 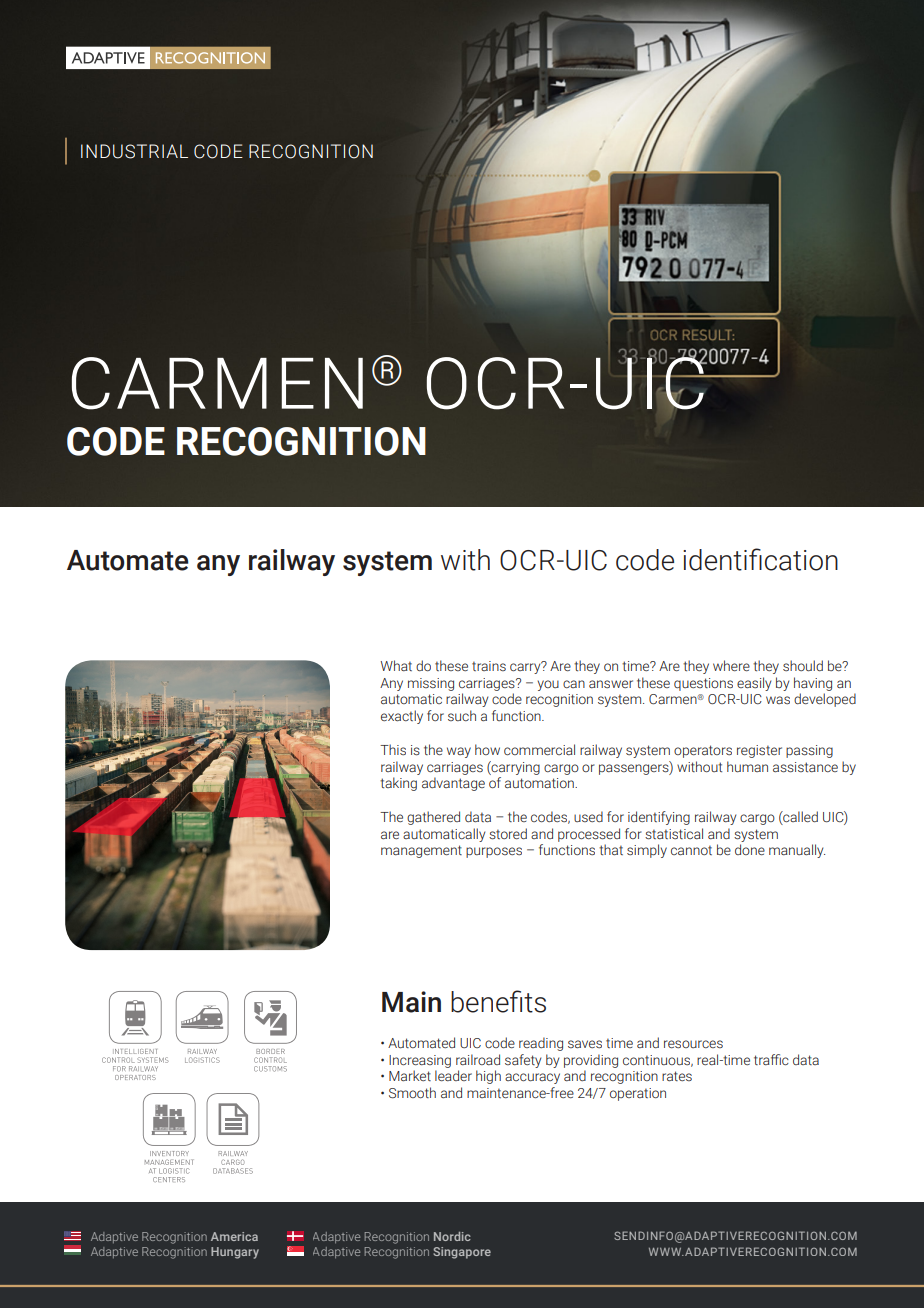 I want to click on trains, so click(x=489, y=666).
